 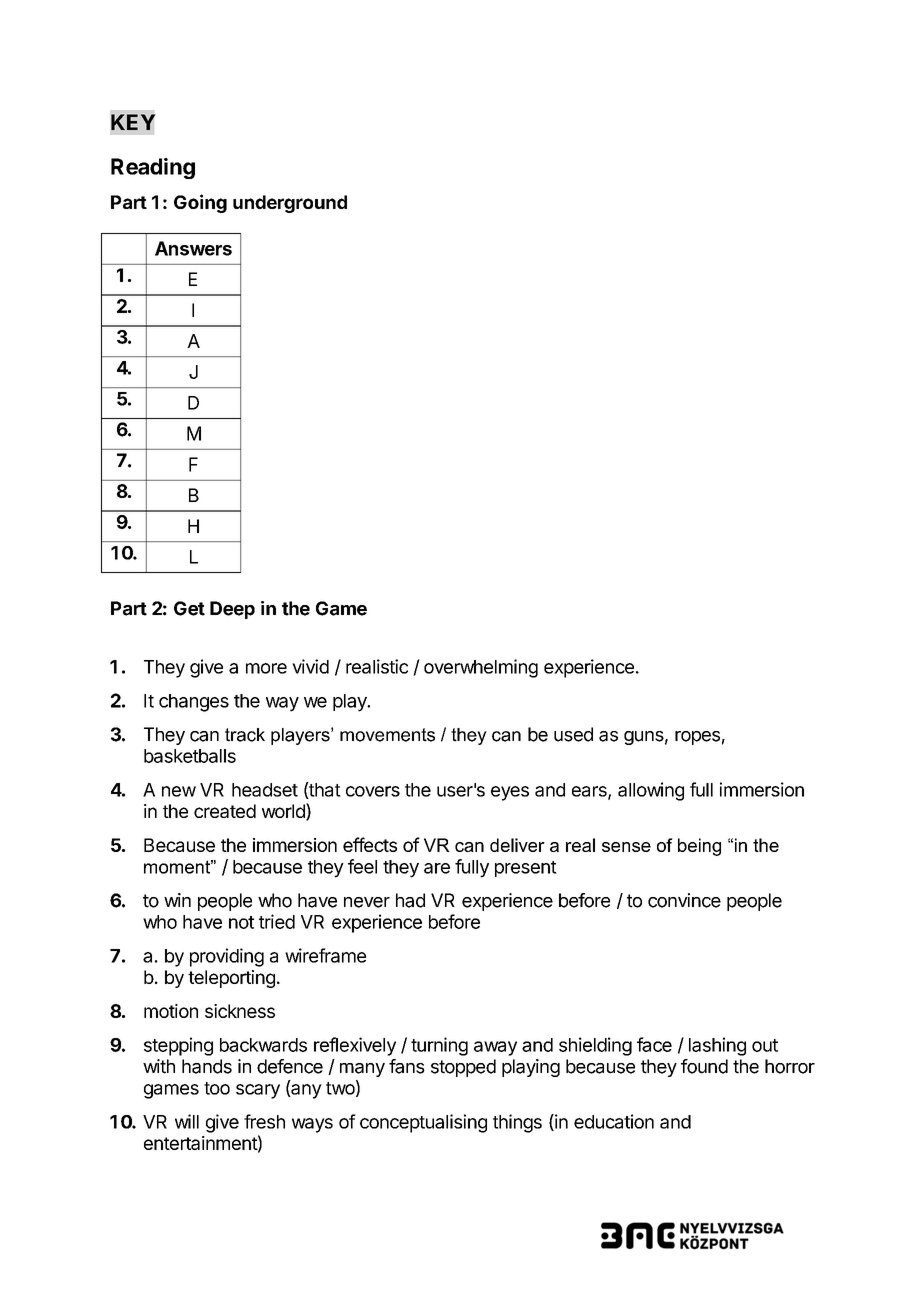 I want to click on Going, so click(x=200, y=203).
